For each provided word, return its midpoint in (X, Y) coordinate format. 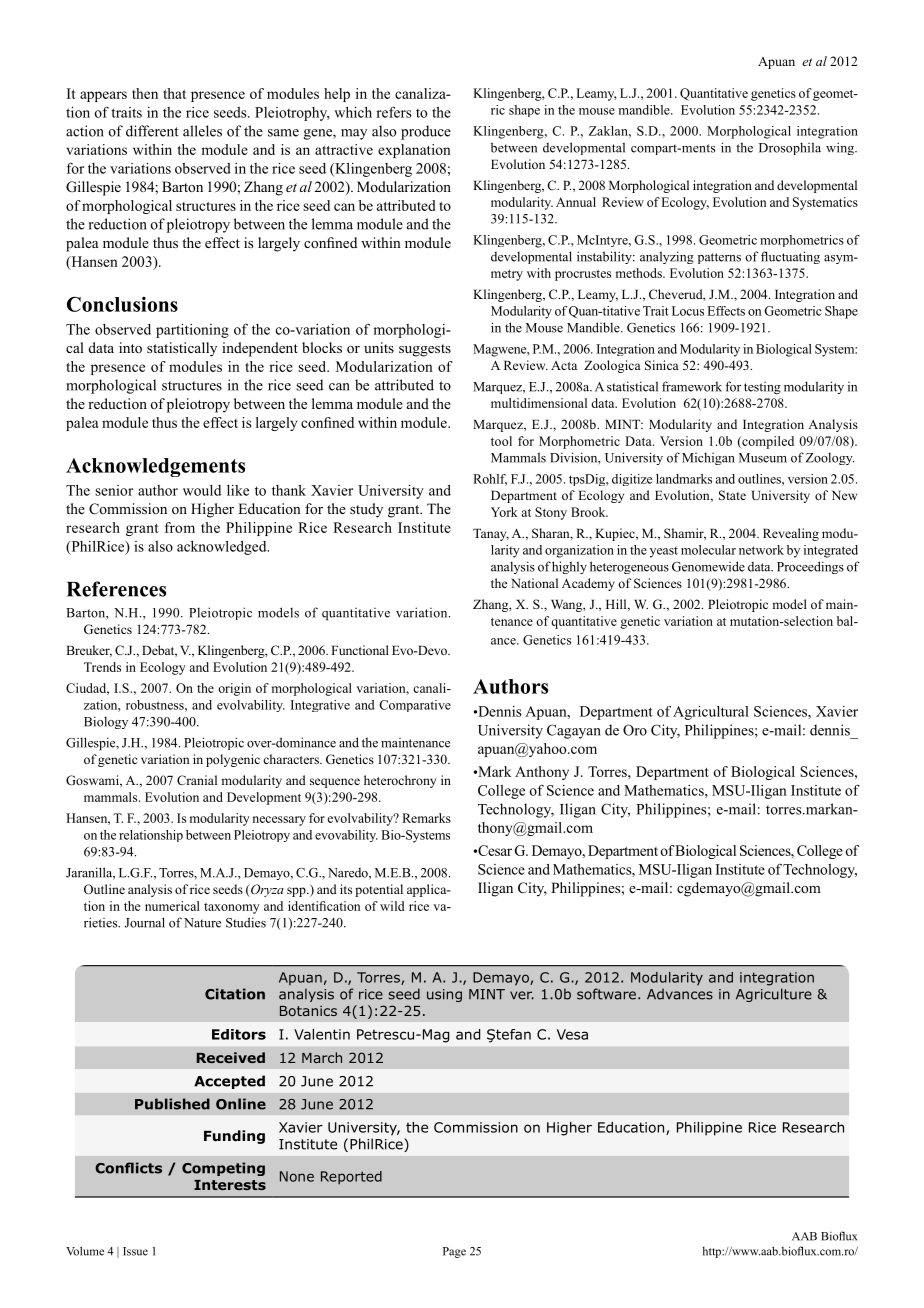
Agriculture (774, 995)
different (152, 131)
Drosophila (790, 148)
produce (426, 132)
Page (454, 1252)
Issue (135, 1251)
